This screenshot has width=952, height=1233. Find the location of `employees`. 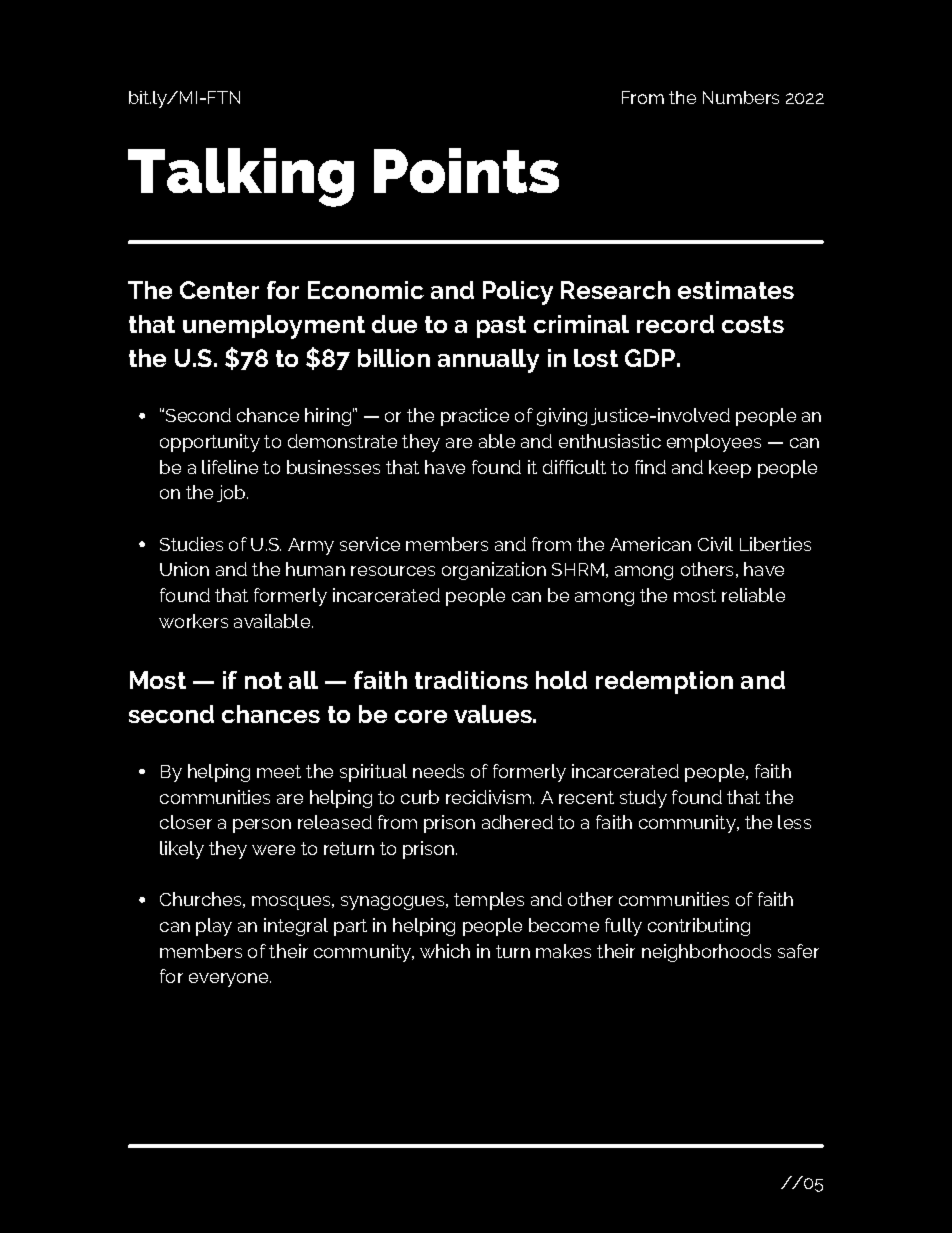

employees is located at coordinates (714, 443).
